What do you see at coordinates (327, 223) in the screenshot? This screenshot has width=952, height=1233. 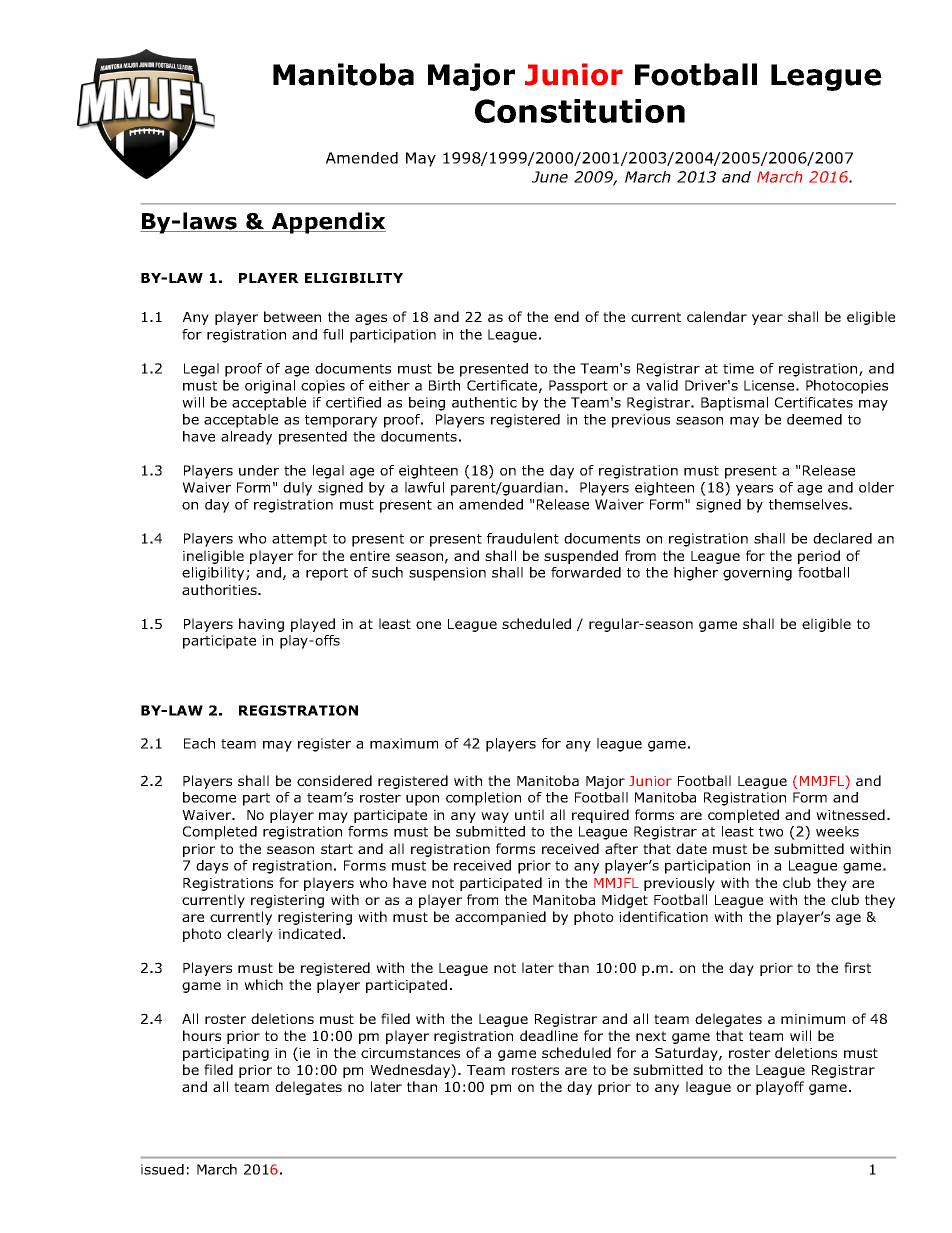 I see `Appendix` at bounding box center [327, 223].
